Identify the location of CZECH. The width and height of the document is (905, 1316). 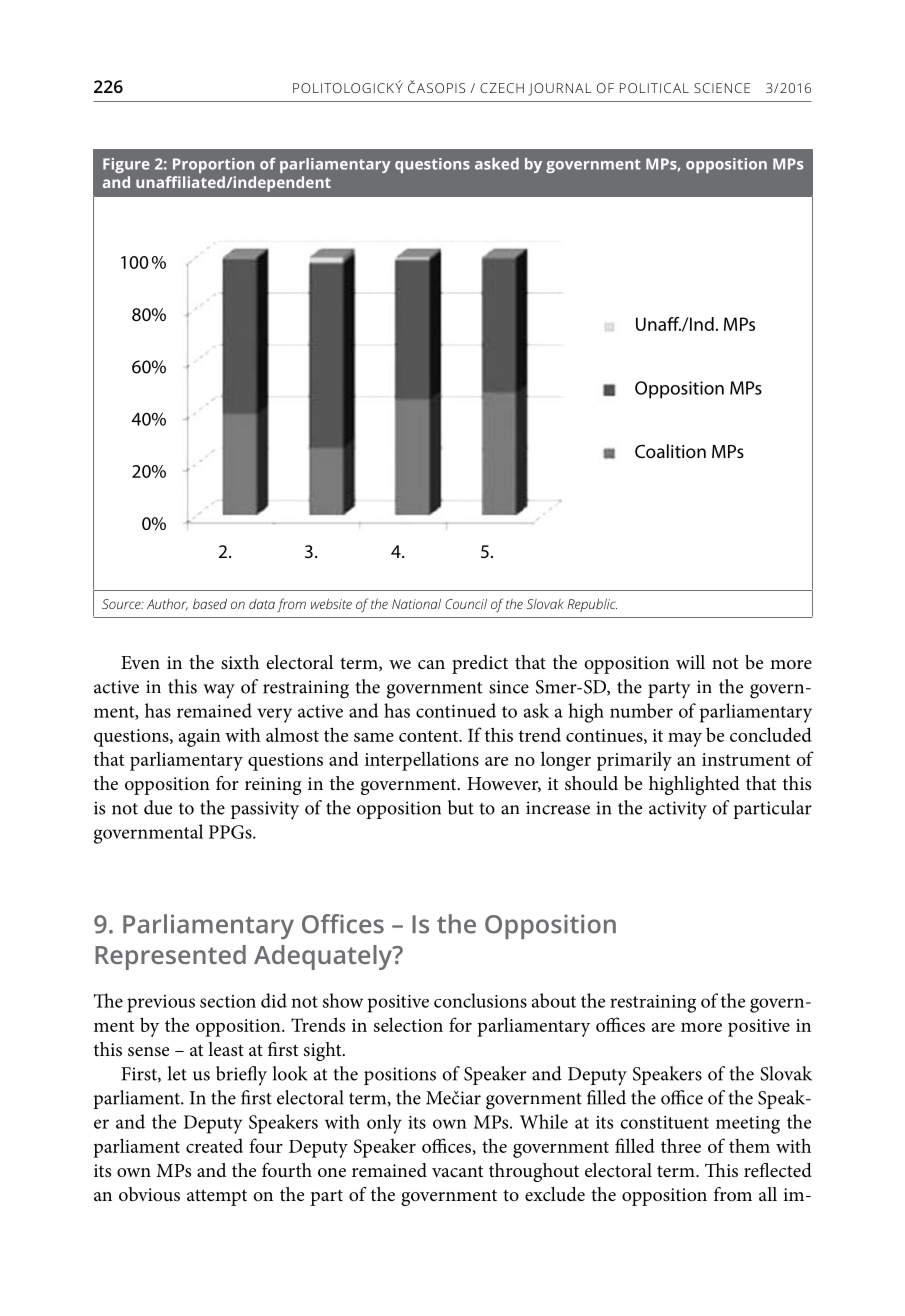
(502, 88).
